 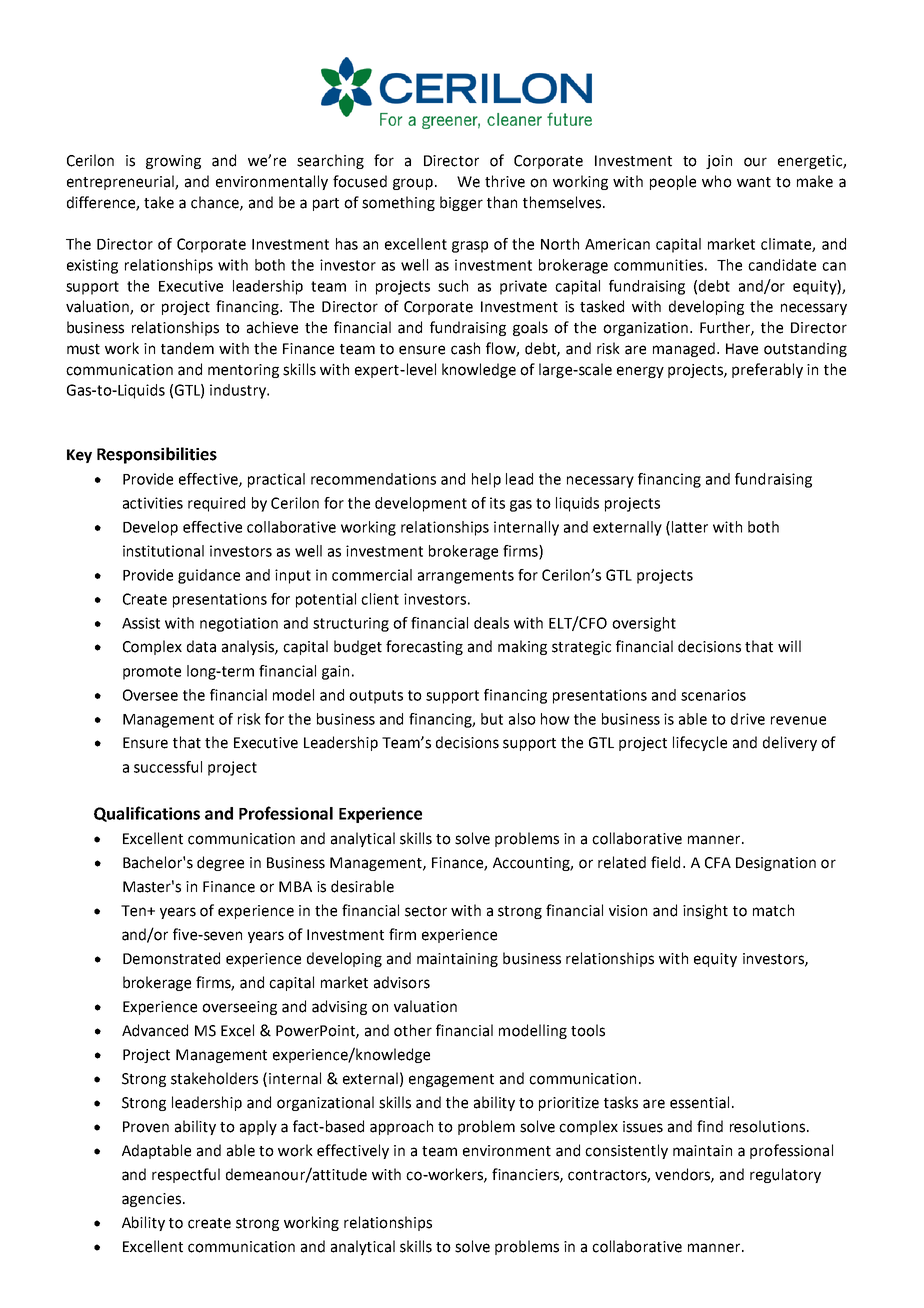 I want to click on bigger, so click(x=461, y=203).
